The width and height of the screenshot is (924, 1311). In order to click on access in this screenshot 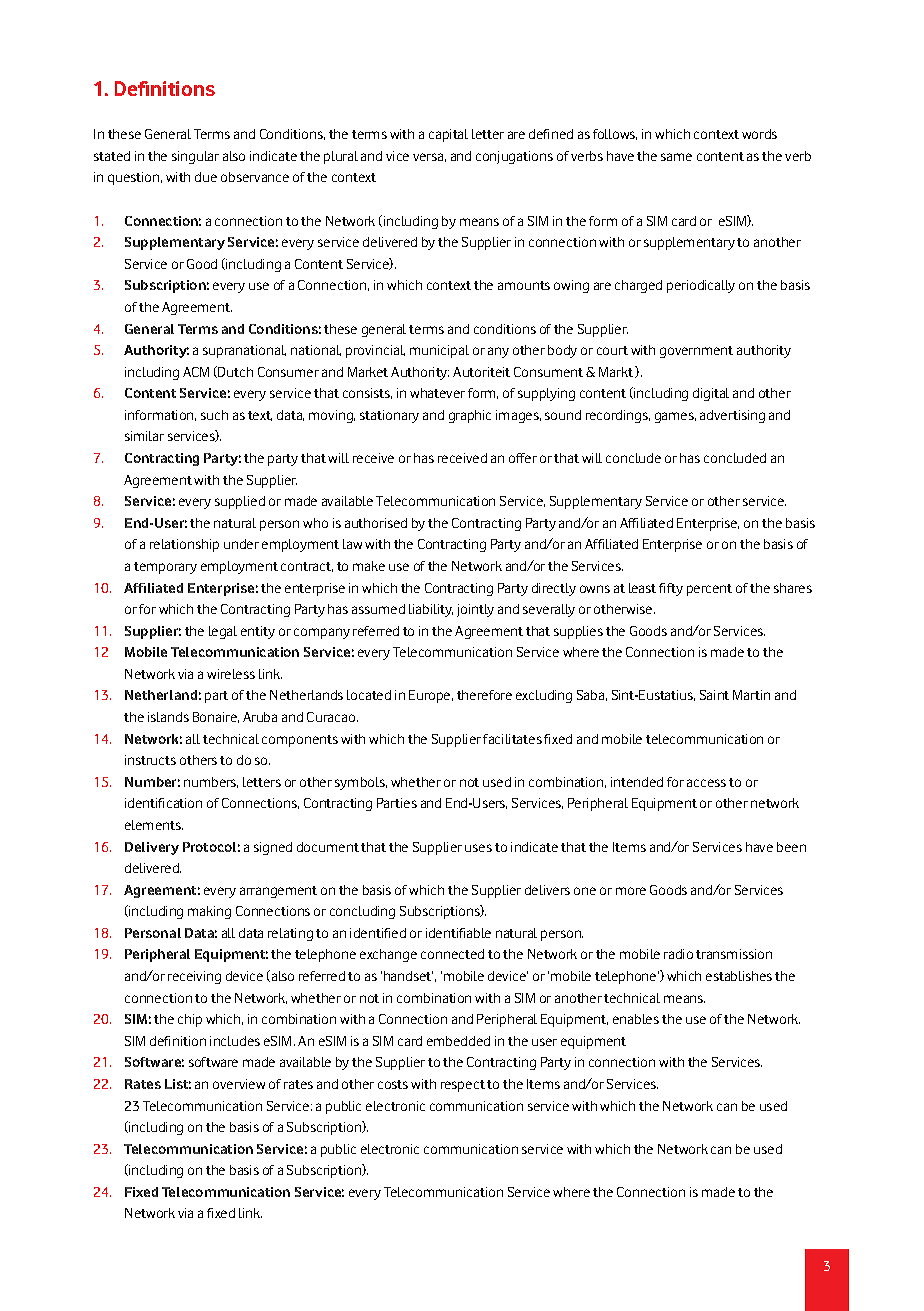, I will do `click(706, 783)`.
